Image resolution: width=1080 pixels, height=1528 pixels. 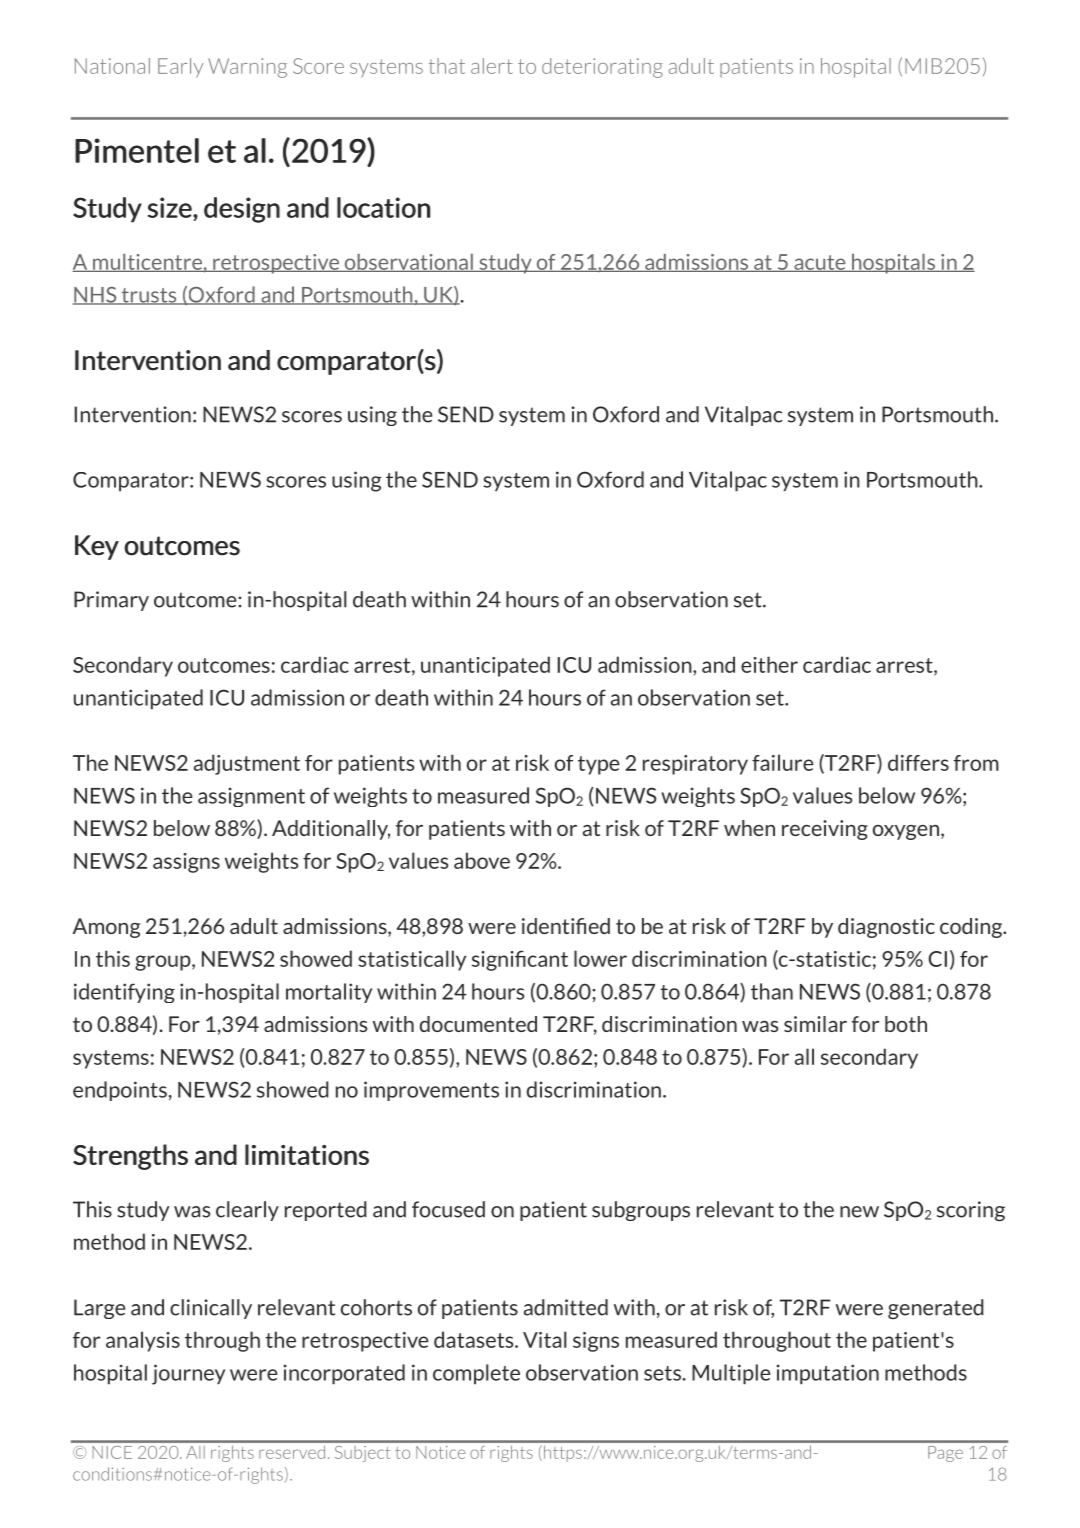 I want to click on diagnostic, so click(x=886, y=928).
